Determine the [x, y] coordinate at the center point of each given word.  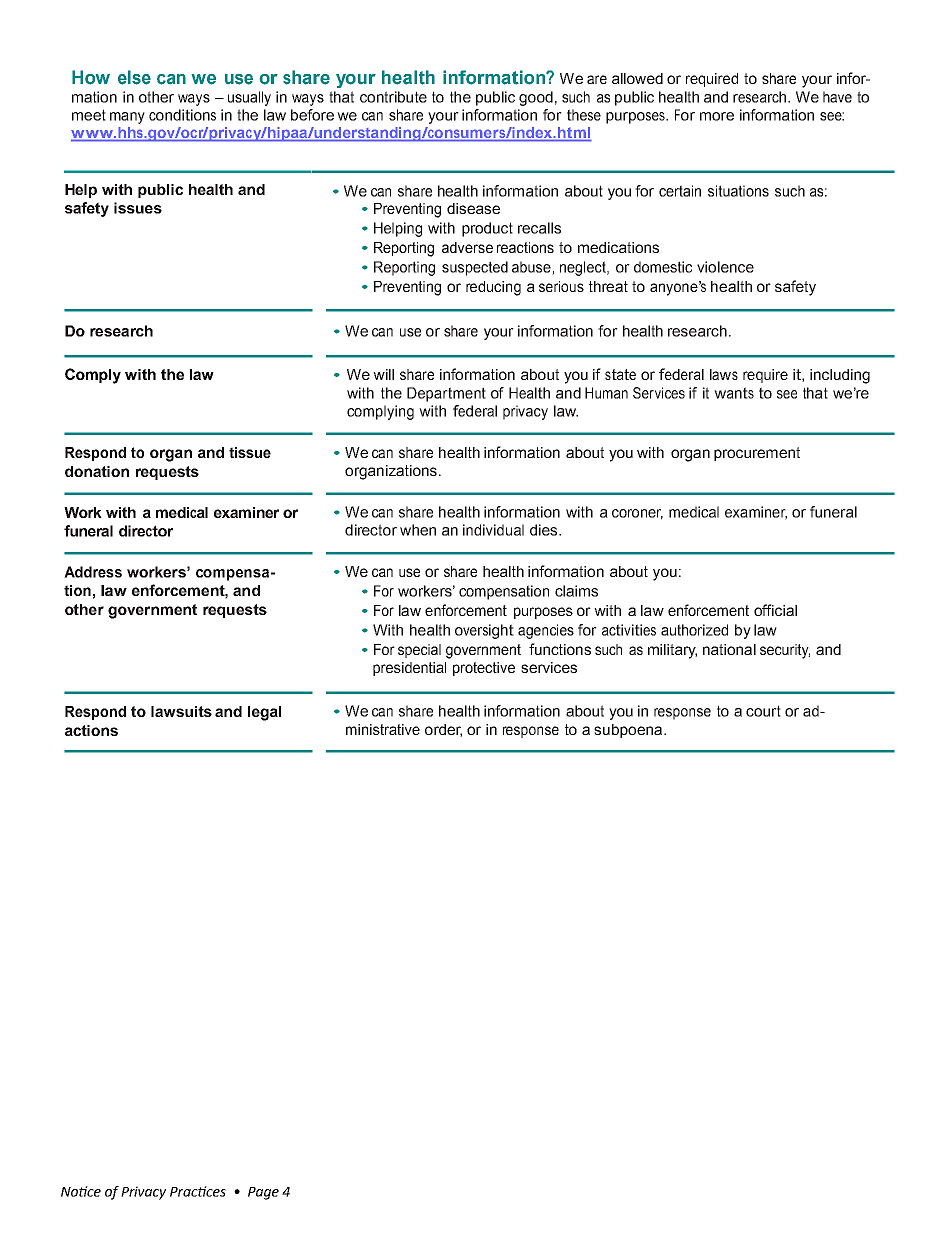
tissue [250, 452]
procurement [757, 454]
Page [263, 1193]
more [717, 116]
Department [446, 394]
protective [484, 669]
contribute [393, 97]
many [127, 118]
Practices [198, 1191]
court [763, 711]
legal [264, 713]
